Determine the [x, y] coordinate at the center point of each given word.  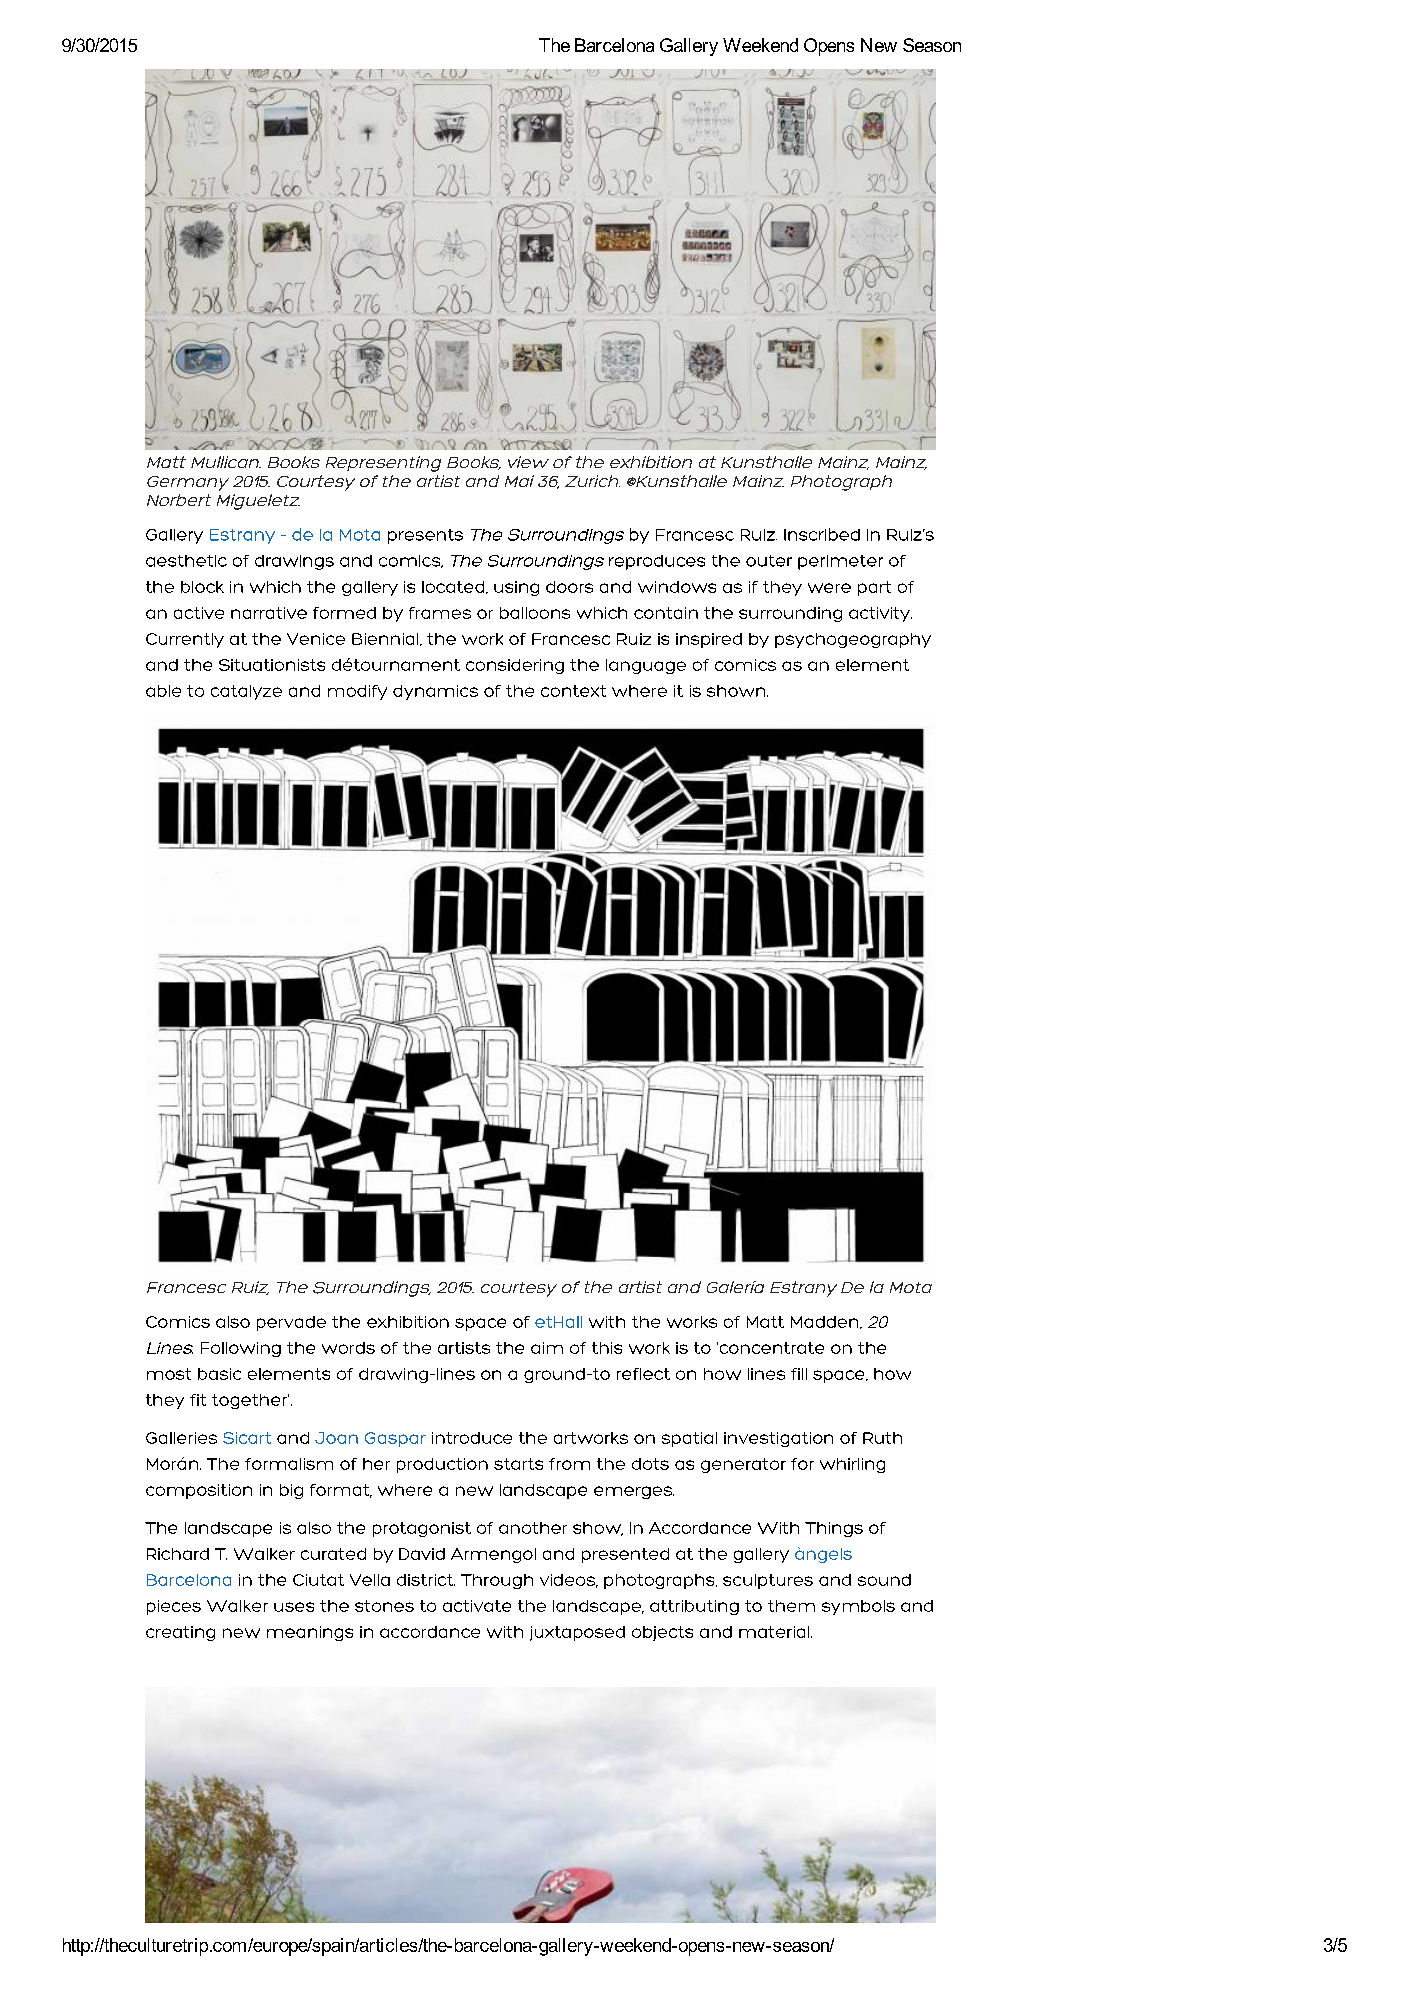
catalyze [246, 692]
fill [799, 1374]
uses [294, 1607]
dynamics [435, 692]
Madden [826, 1322]
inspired [709, 640]
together [250, 1401]
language [646, 666]
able [163, 691]
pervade [291, 1323]
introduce [472, 1438]
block [202, 587]
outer [769, 561]
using [516, 588]
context [573, 691]
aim [547, 1348]
